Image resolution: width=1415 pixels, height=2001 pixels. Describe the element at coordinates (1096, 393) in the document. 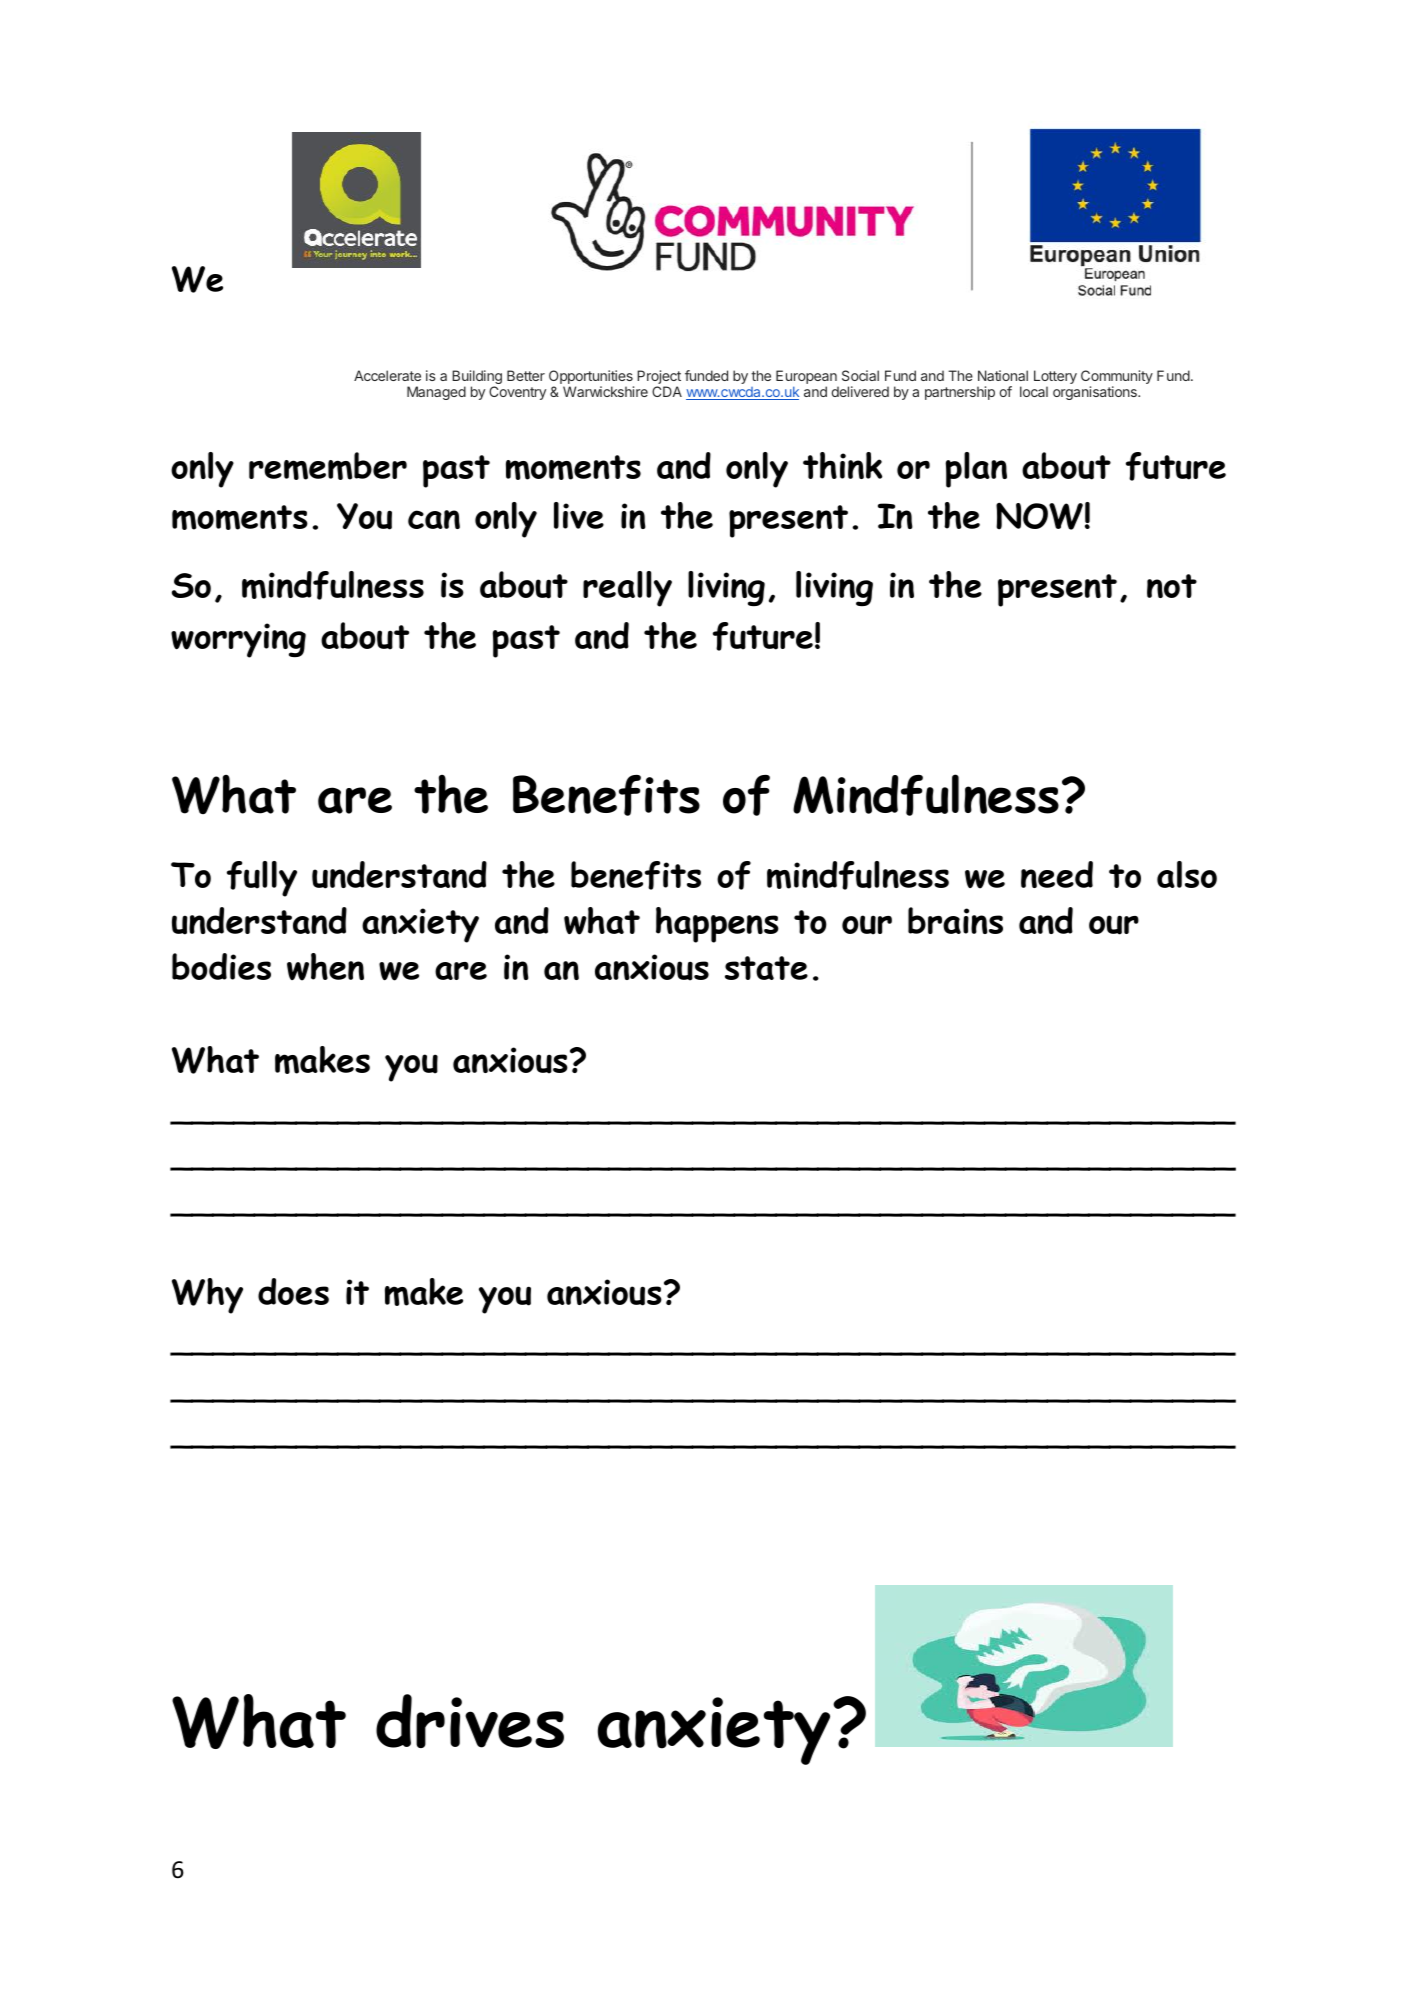

I see `organisations` at that location.
